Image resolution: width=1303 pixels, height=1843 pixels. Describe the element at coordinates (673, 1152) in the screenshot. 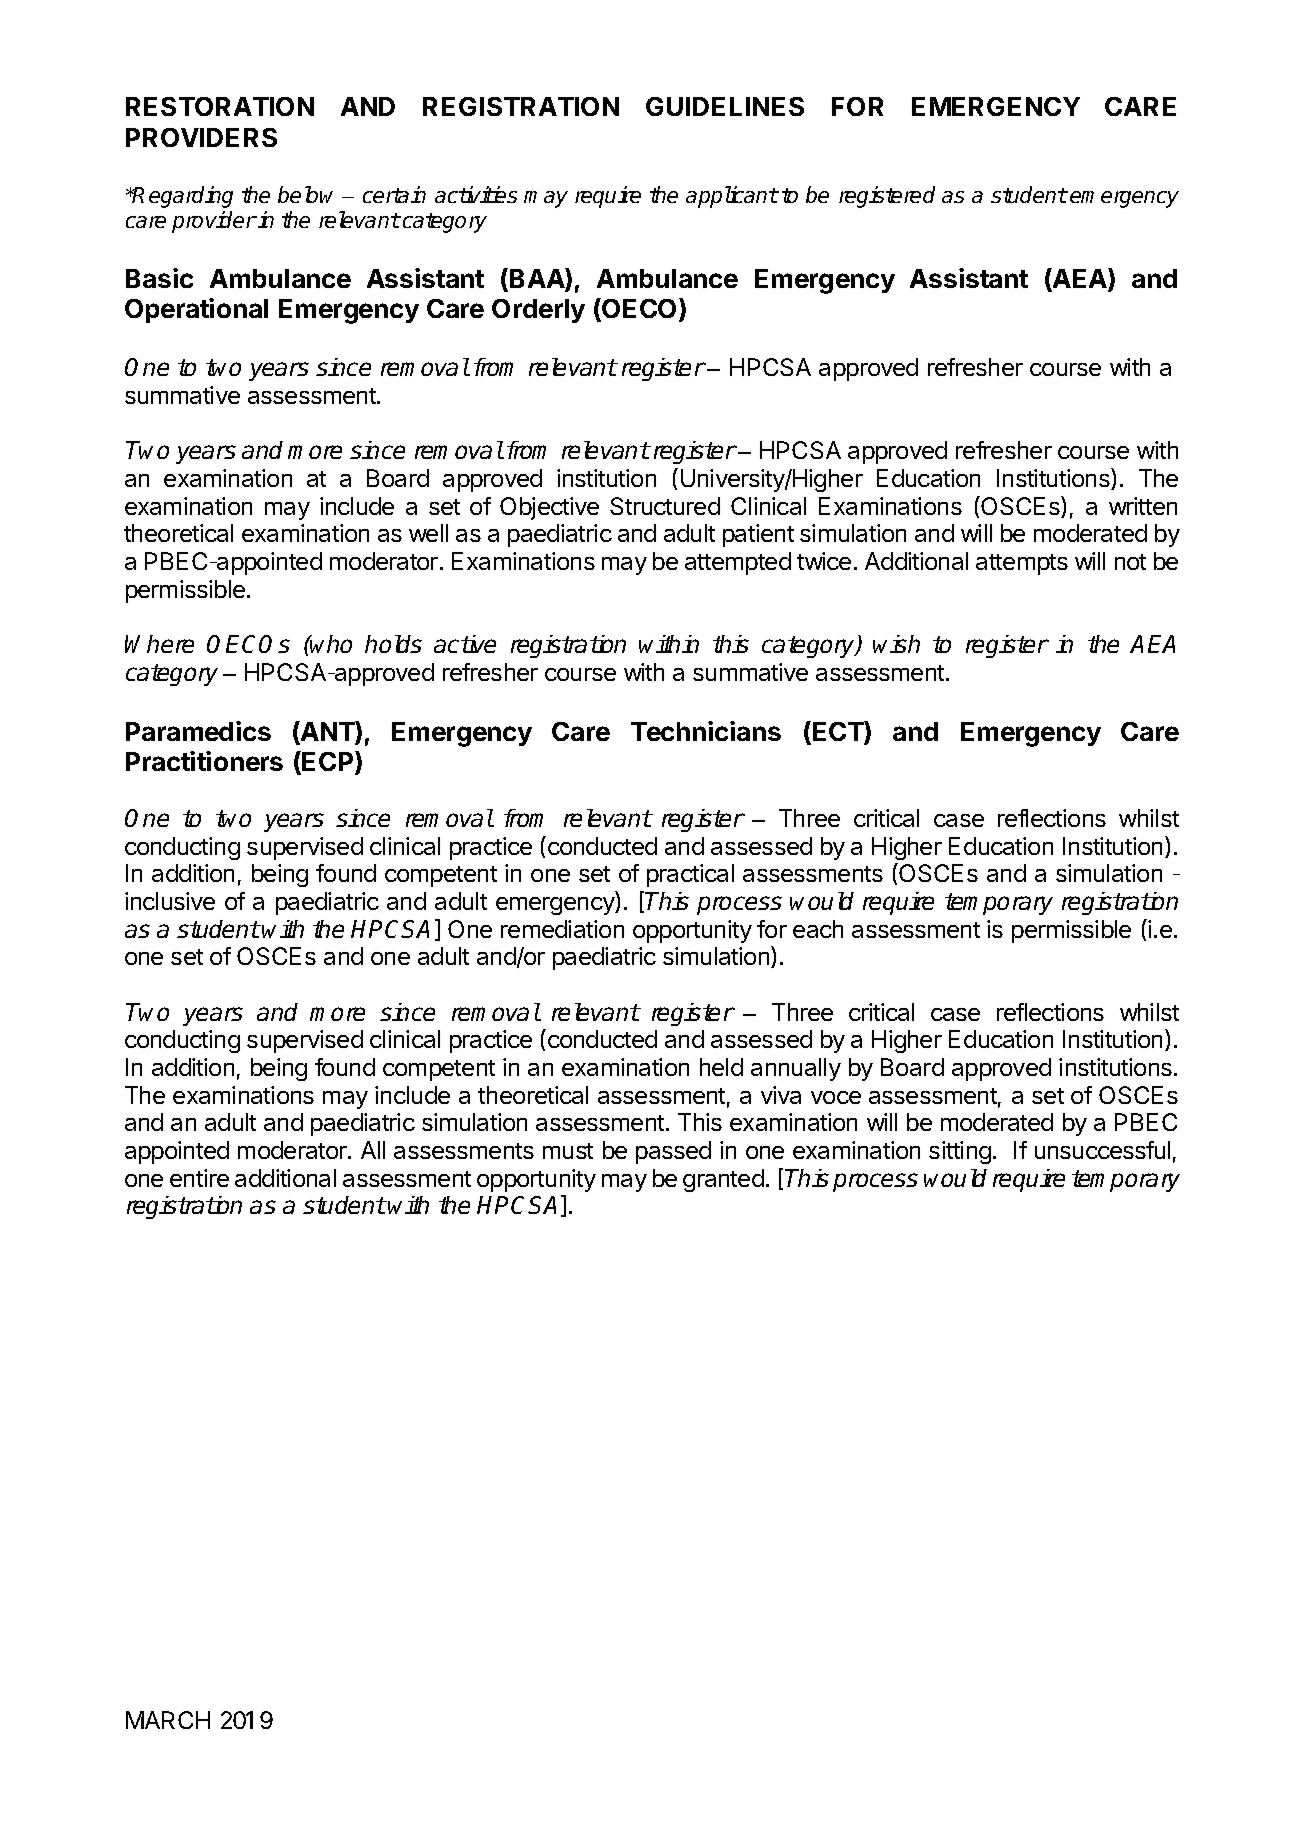

I see `passed` at that location.
